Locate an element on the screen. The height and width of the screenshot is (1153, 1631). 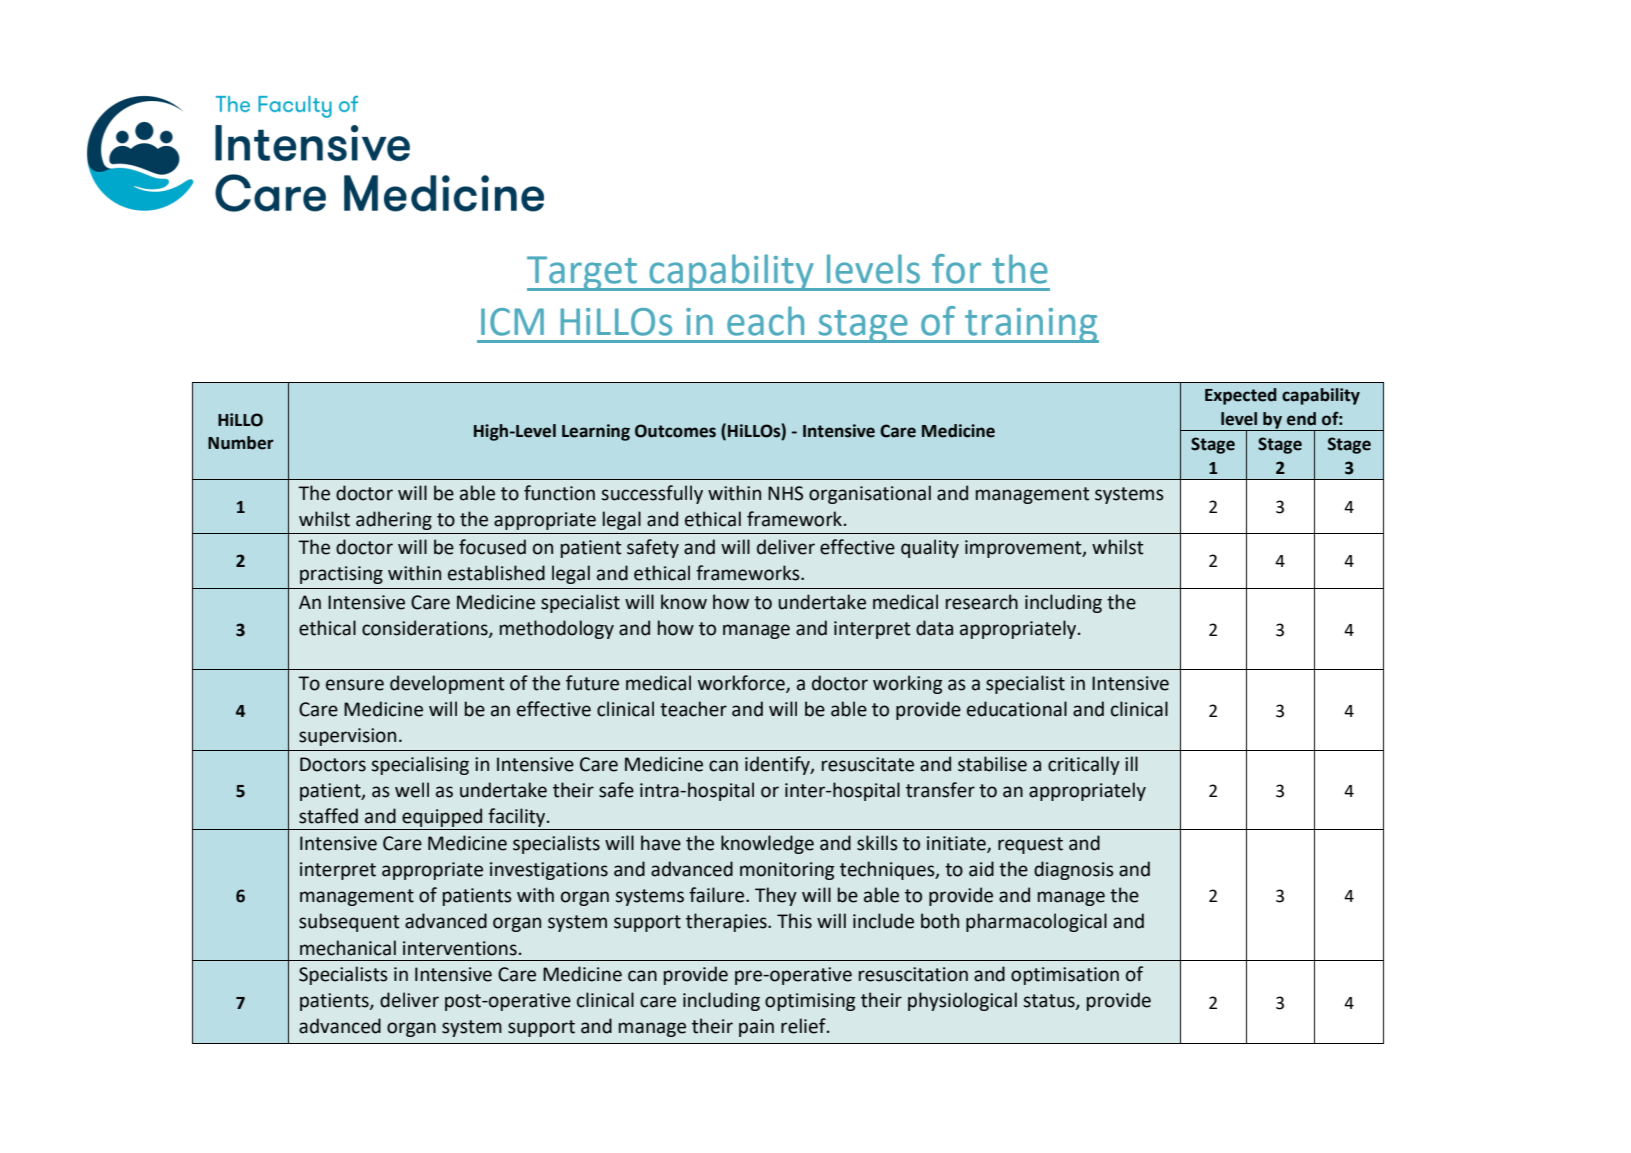
optimising is located at coordinates (810, 1002).
